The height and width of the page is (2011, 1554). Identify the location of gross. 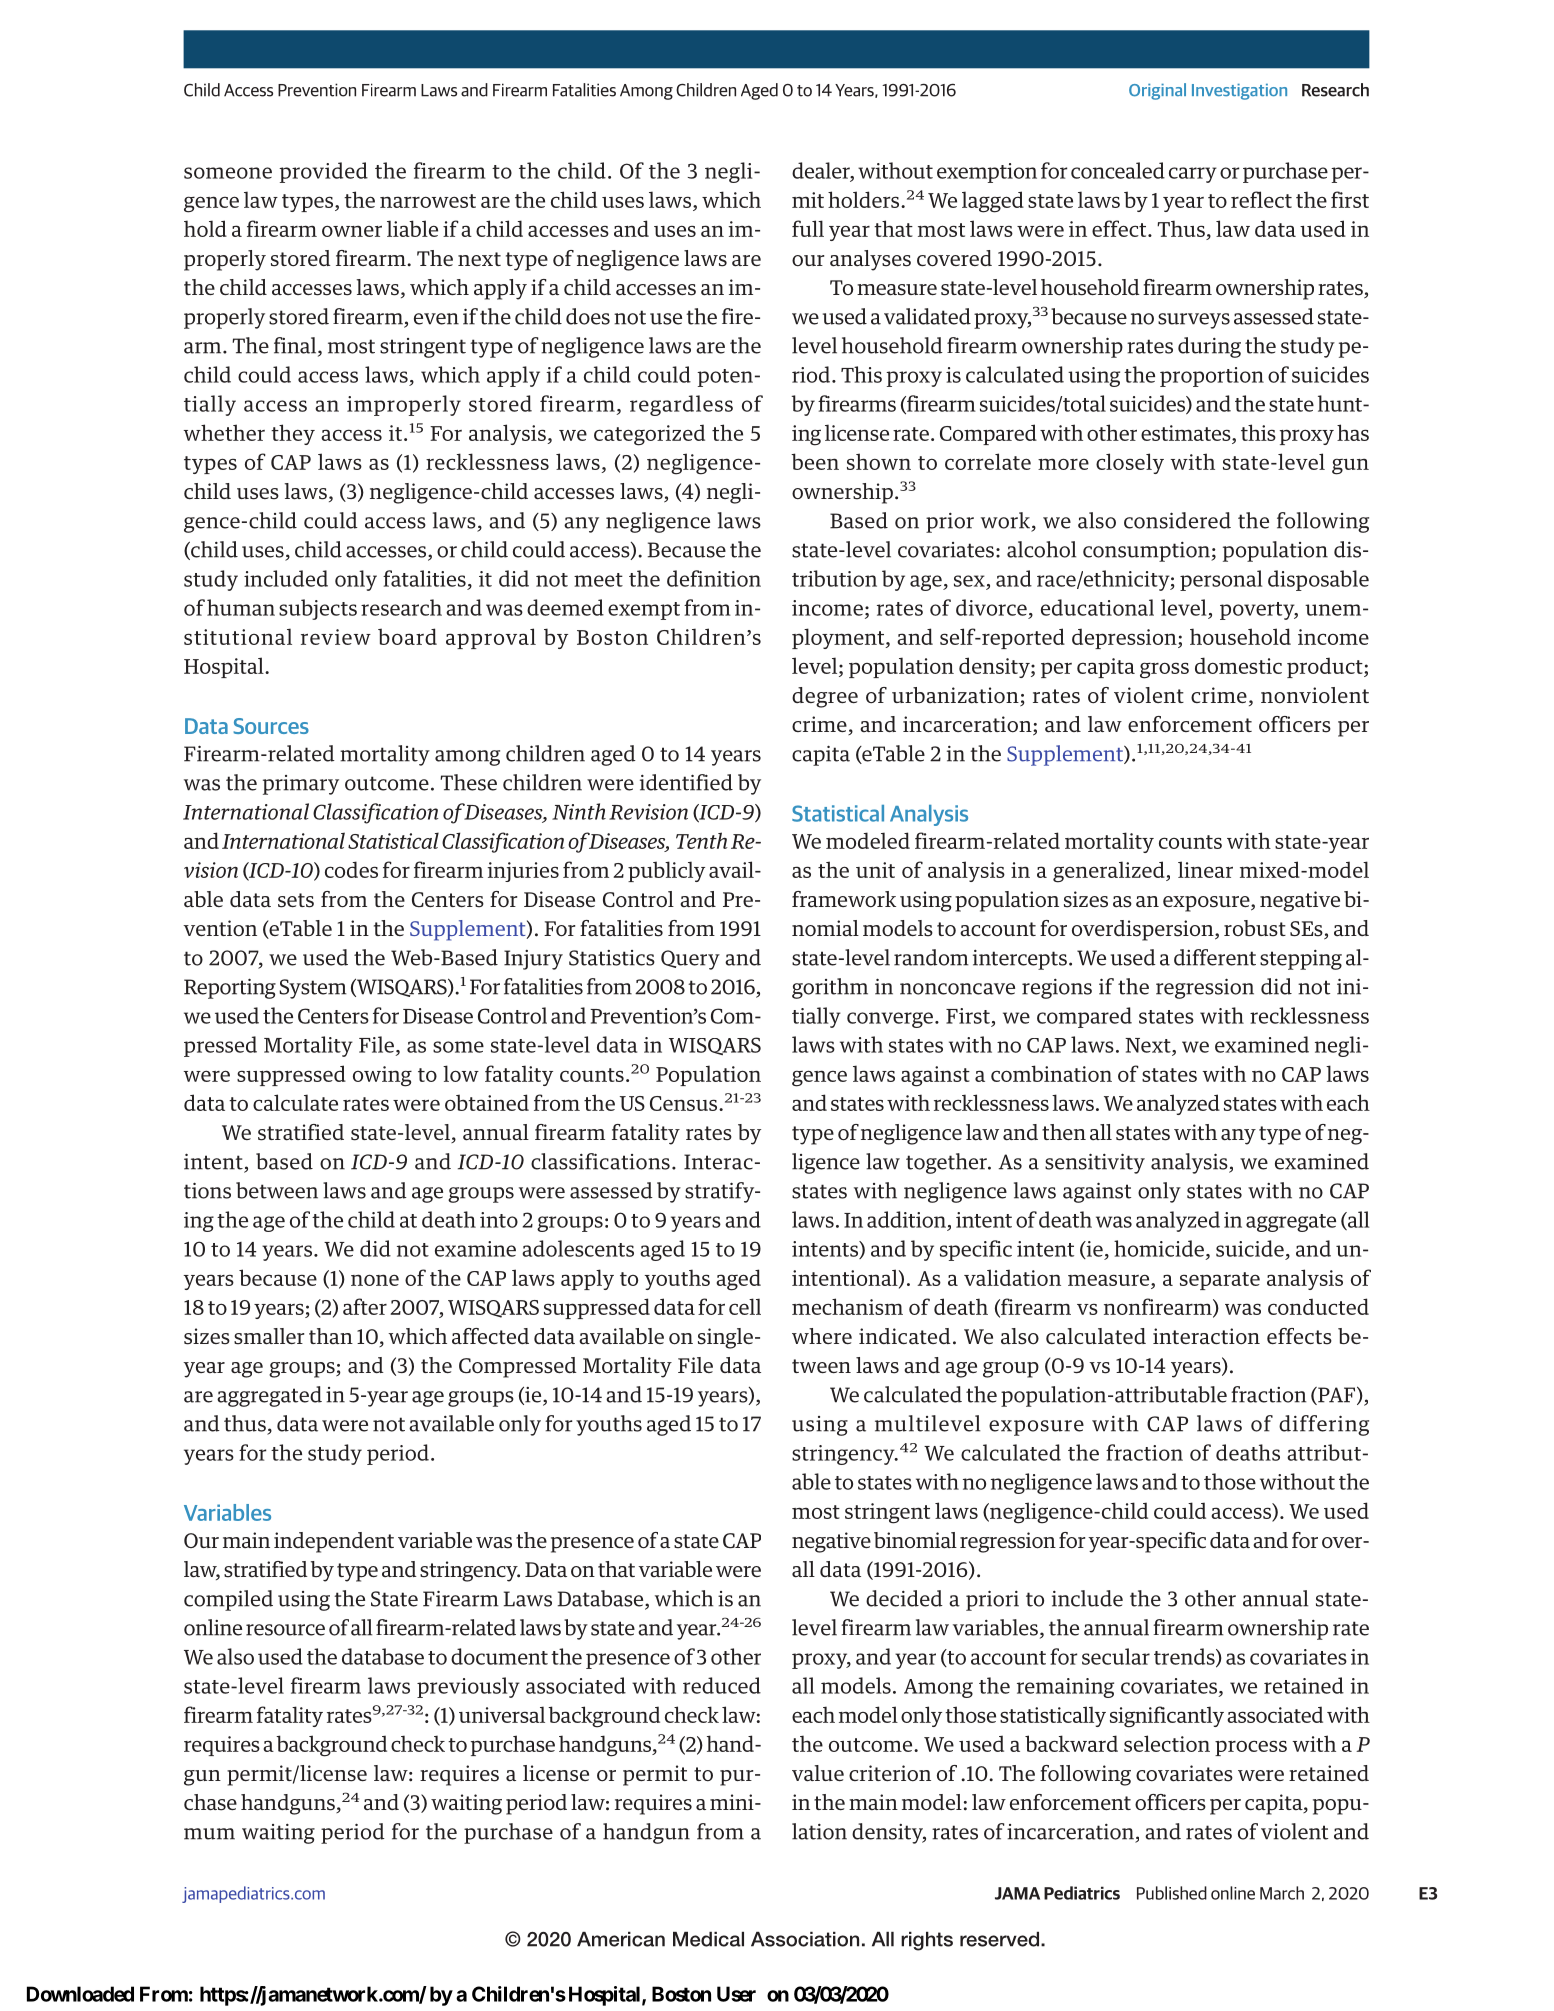
(1164, 670).
